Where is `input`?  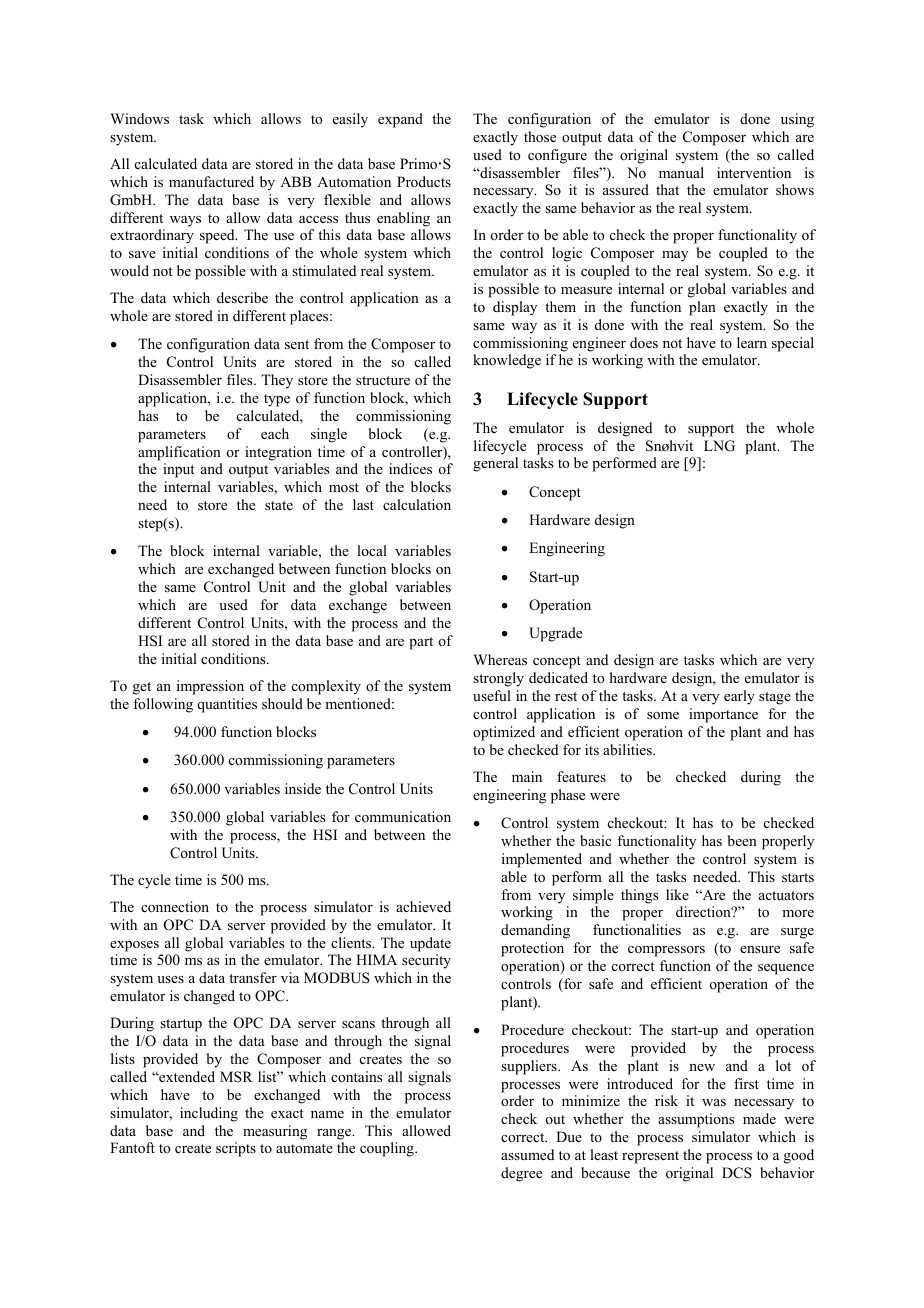 input is located at coordinates (179, 470).
